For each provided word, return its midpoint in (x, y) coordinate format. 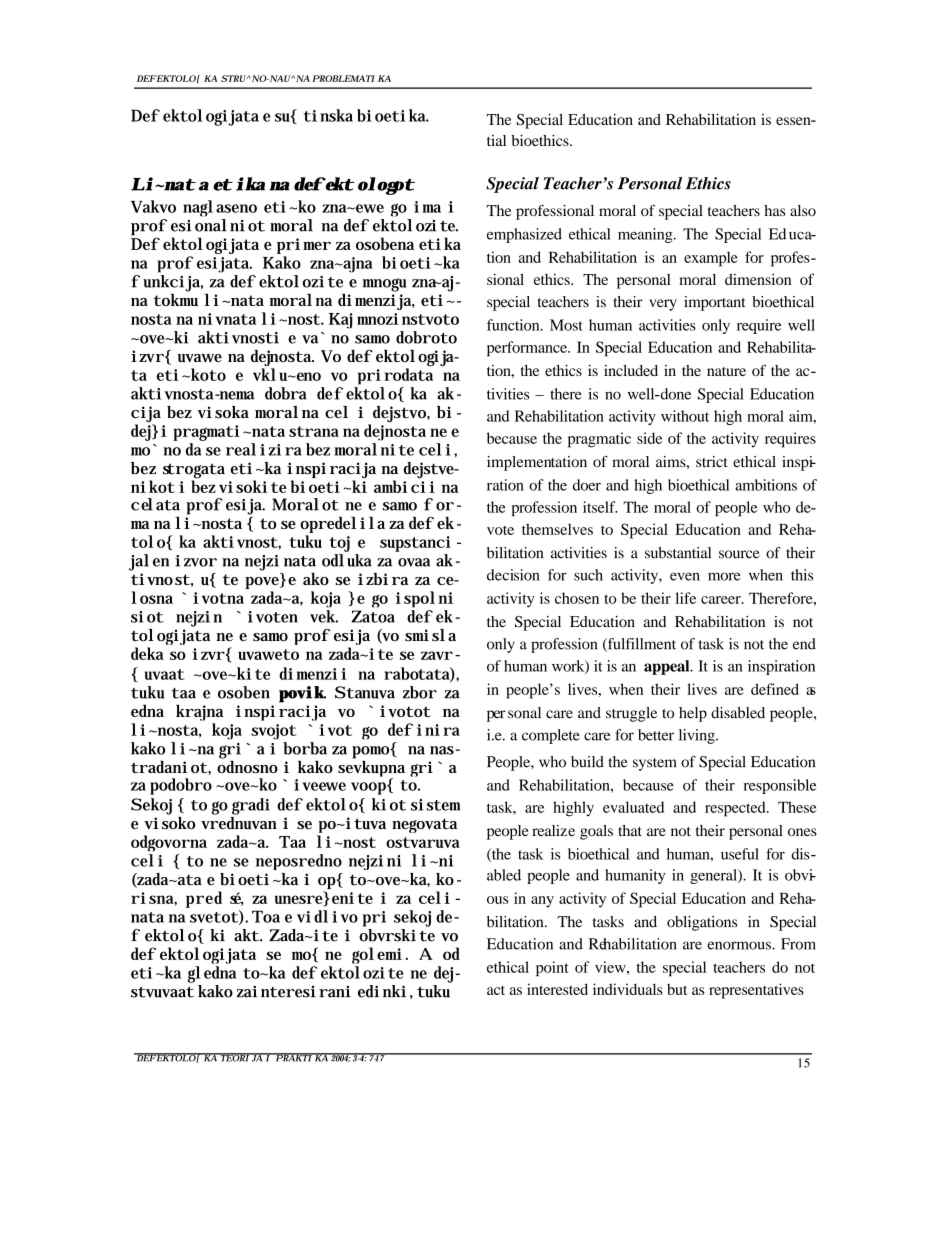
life (685, 598)
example (711, 259)
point (552, 968)
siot (147, 617)
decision (513, 575)
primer (304, 246)
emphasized (524, 235)
